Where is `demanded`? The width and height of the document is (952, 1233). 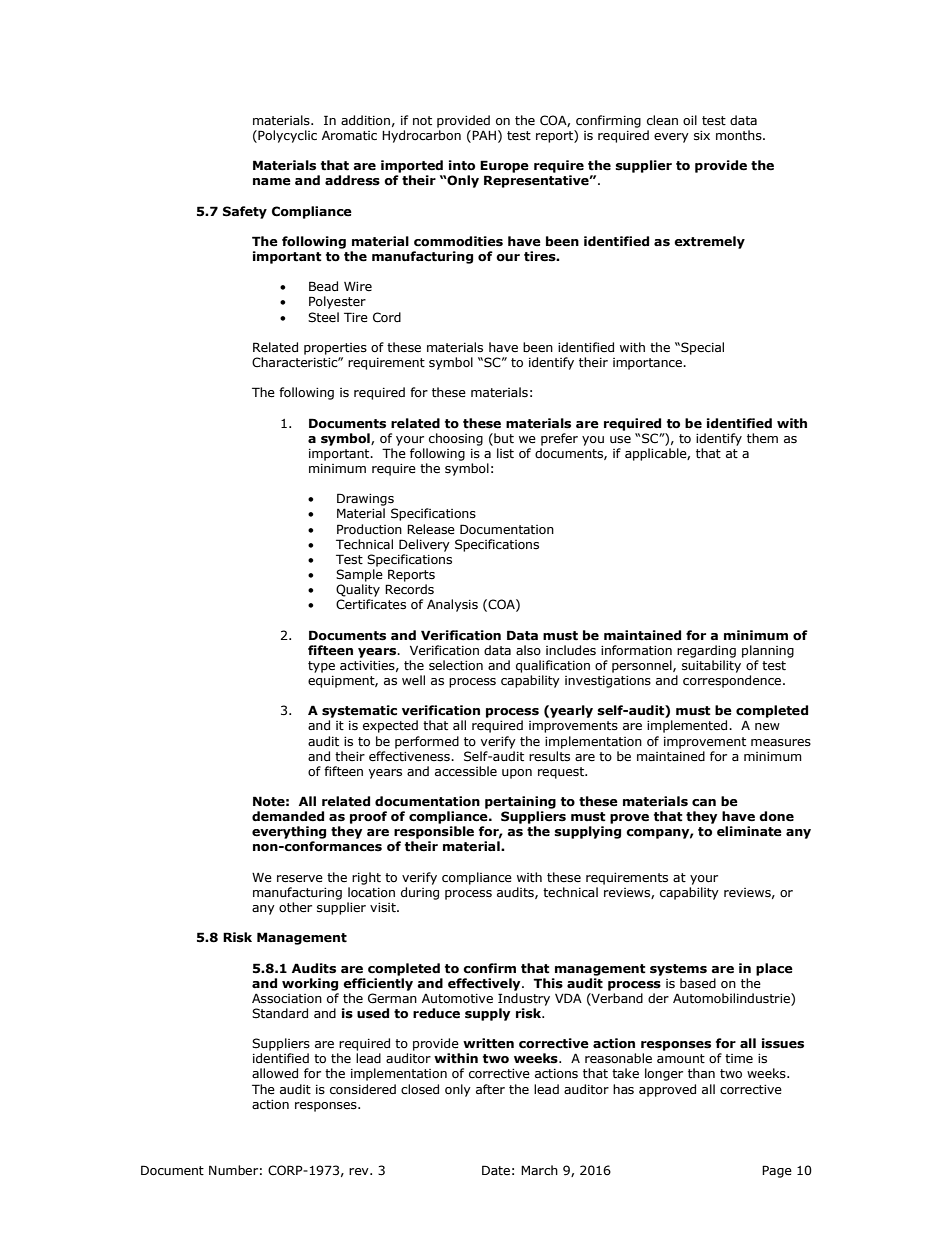
demanded is located at coordinates (288, 816).
